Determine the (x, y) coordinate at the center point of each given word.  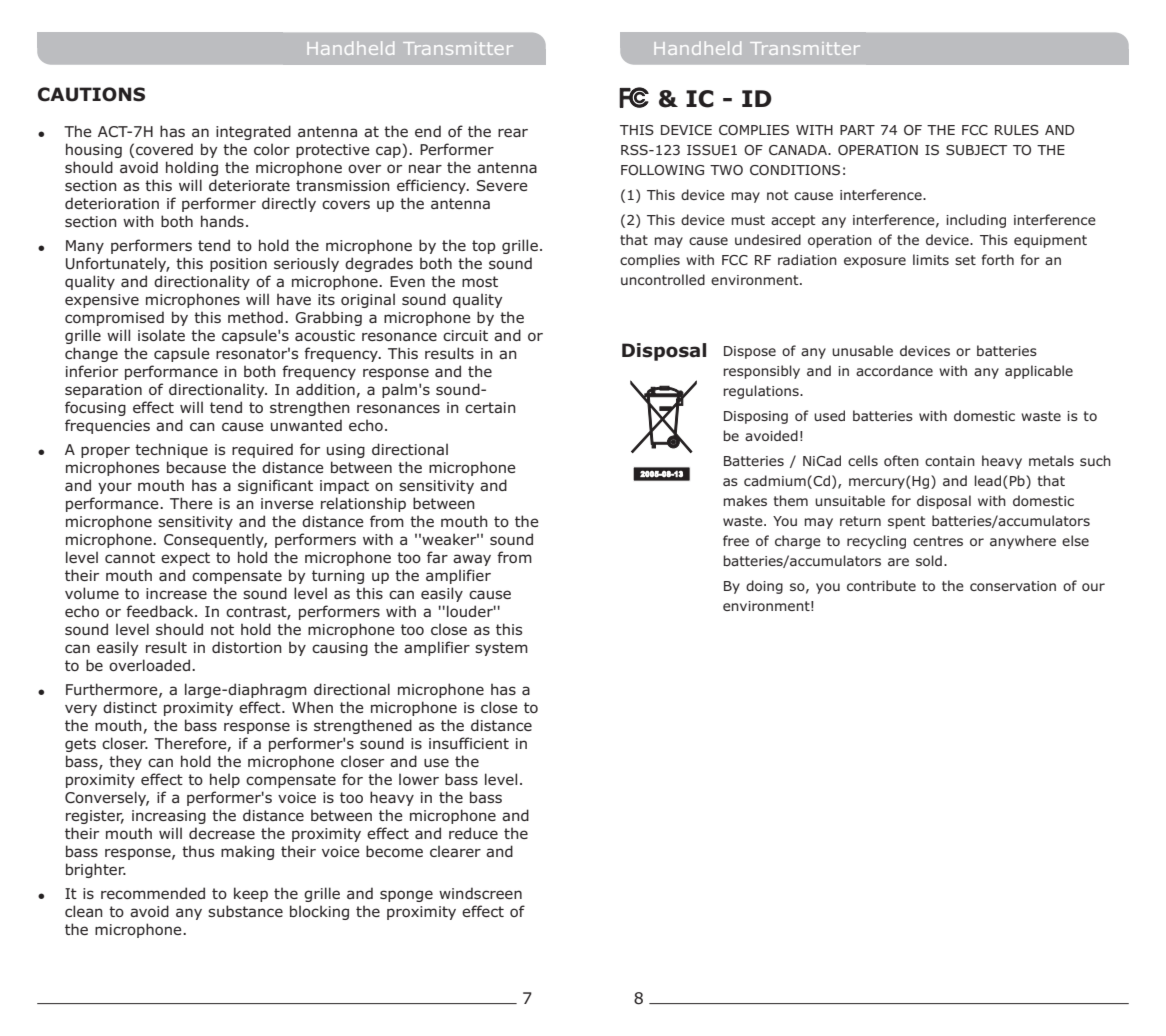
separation (103, 391)
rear (513, 132)
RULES (1017, 130)
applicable (1039, 372)
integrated (253, 132)
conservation (1013, 586)
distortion (247, 647)
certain (490, 407)
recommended (153, 893)
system (501, 649)
